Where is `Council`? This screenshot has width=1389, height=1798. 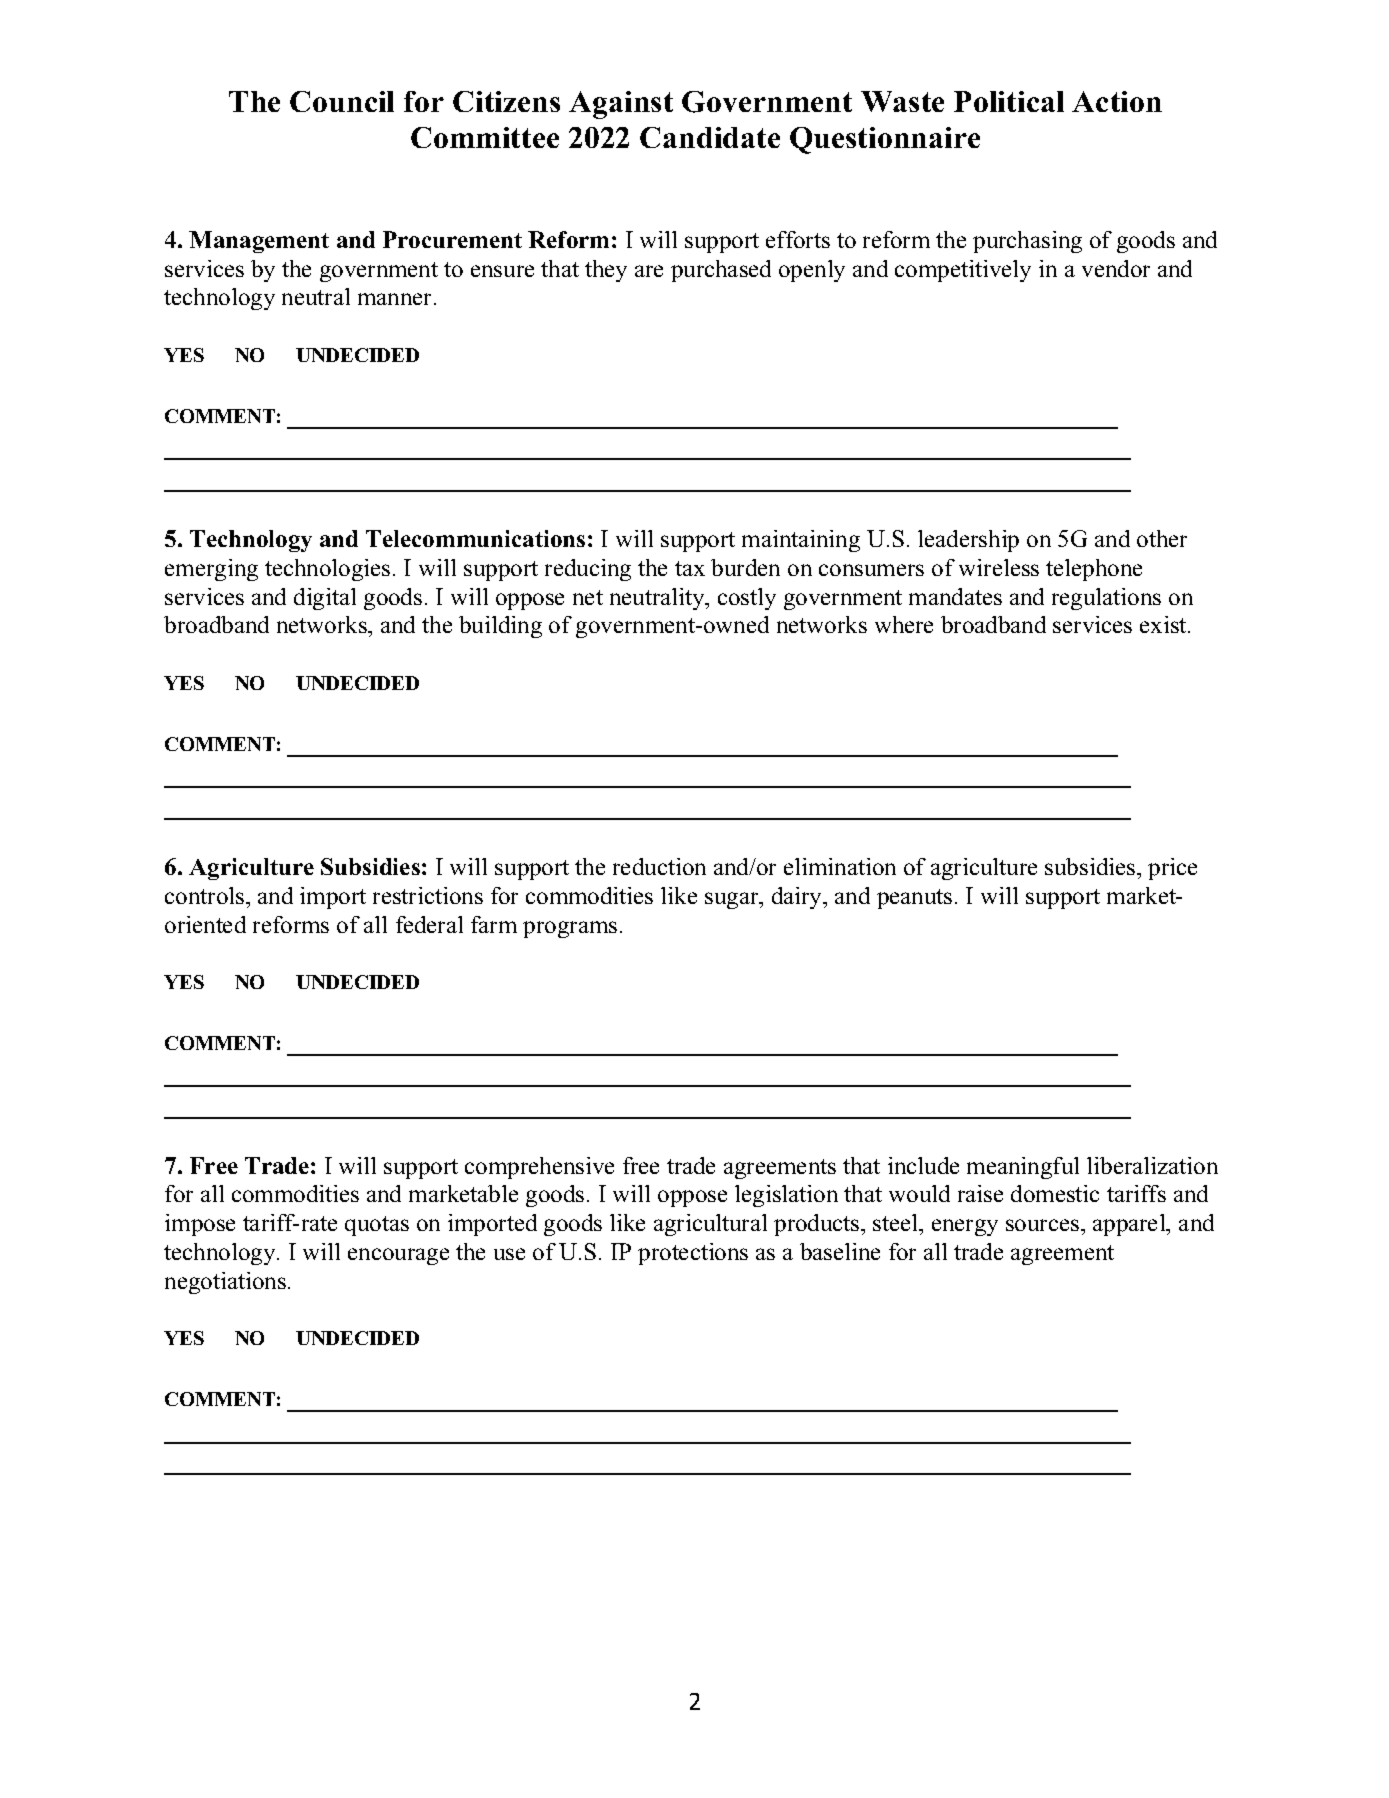
Council is located at coordinates (342, 101).
